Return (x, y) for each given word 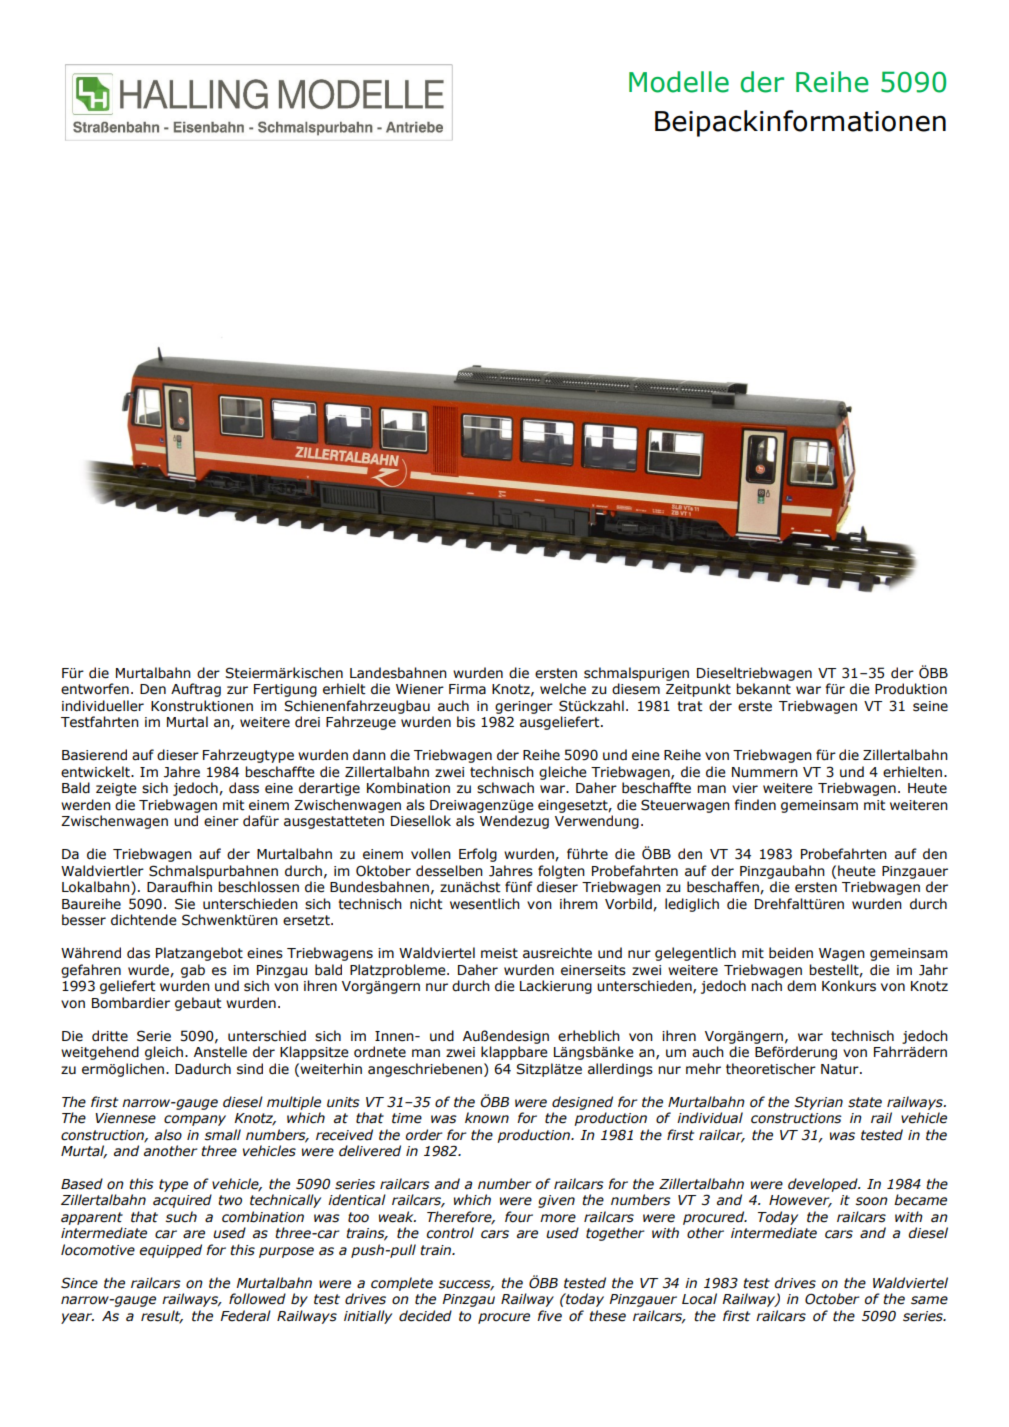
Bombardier (131, 1003)
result (162, 1316)
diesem (636, 689)
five (549, 1316)
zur (237, 690)
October (832, 1299)
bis (466, 722)
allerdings (620, 1070)
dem (801, 986)
